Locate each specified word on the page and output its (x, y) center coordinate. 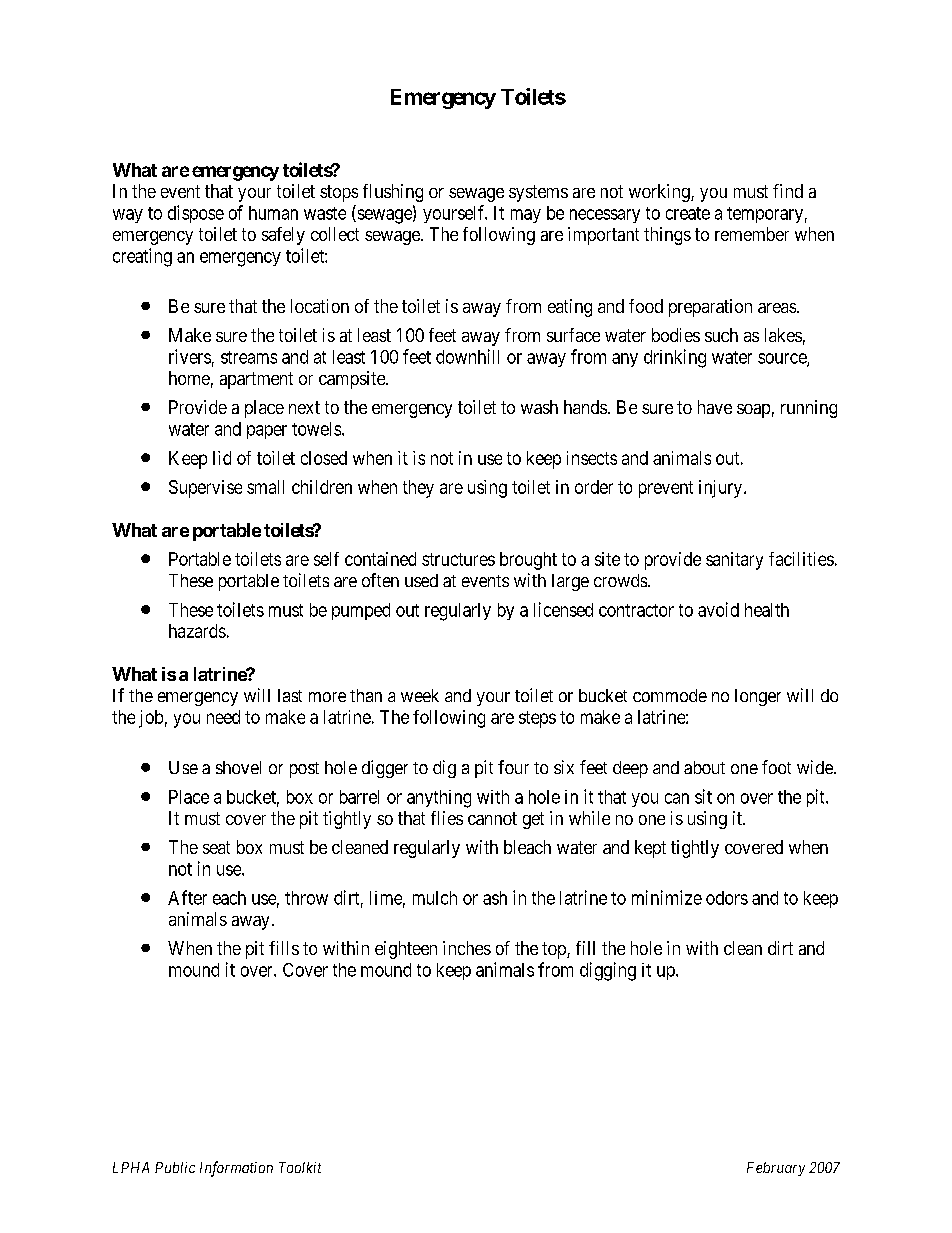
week (420, 695)
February (776, 1169)
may (526, 216)
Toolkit (300, 1167)
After (187, 897)
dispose (196, 214)
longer (758, 697)
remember (752, 234)
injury (722, 489)
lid (222, 458)
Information (236, 1169)
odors (727, 898)
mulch (435, 898)
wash (539, 407)
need (223, 717)
